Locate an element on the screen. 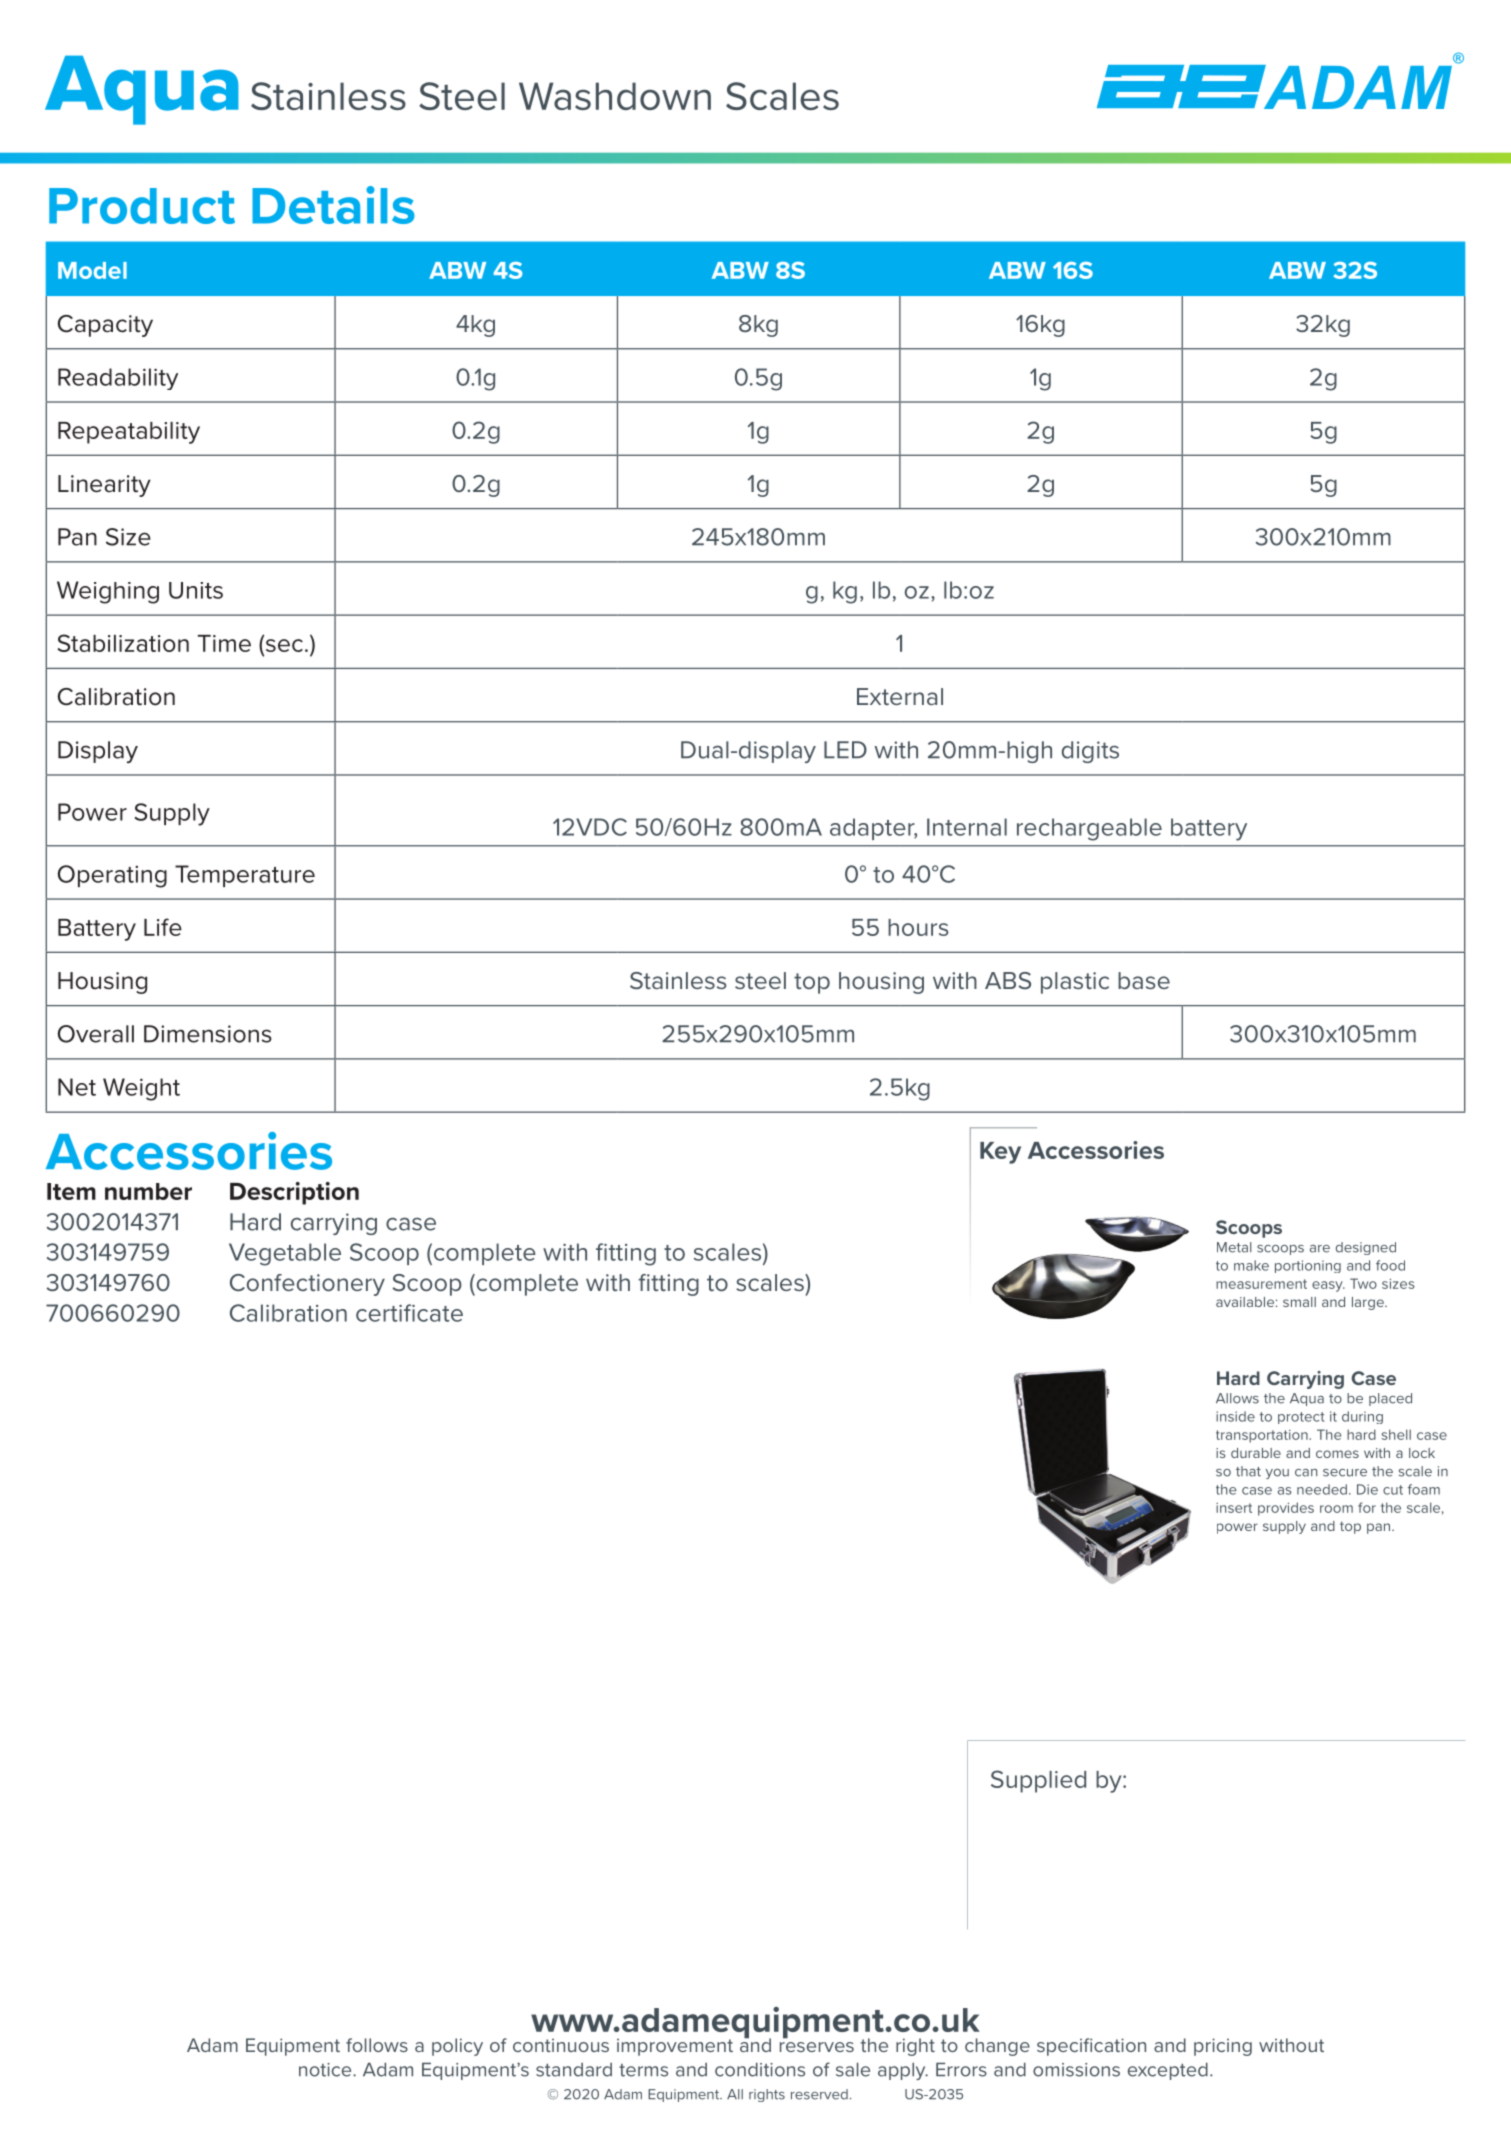 This screenshot has width=1511, height=2136. Details is located at coordinates (333, 205).
